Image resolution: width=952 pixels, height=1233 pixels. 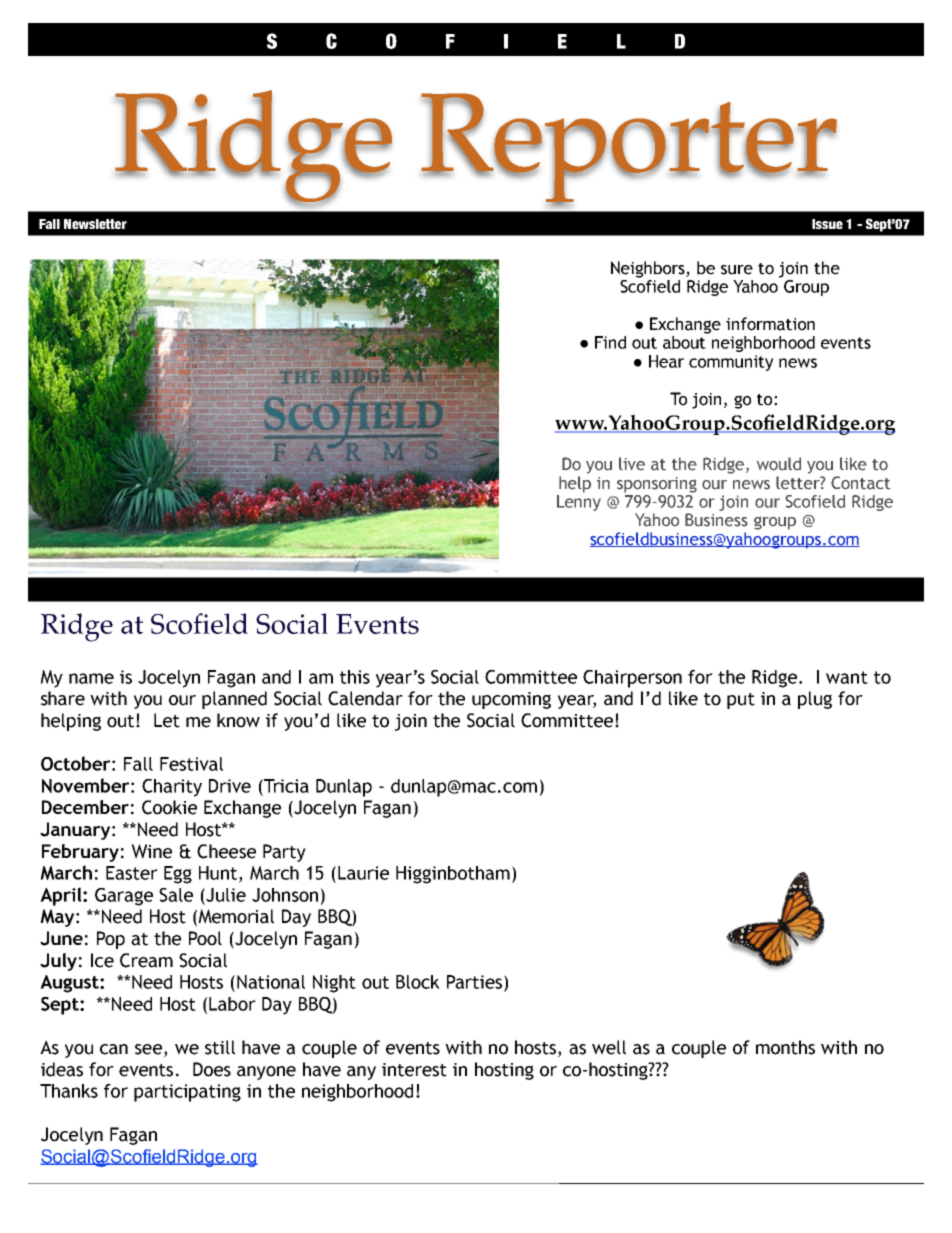 I want to click on interest, so click(x=414, y=1070).
